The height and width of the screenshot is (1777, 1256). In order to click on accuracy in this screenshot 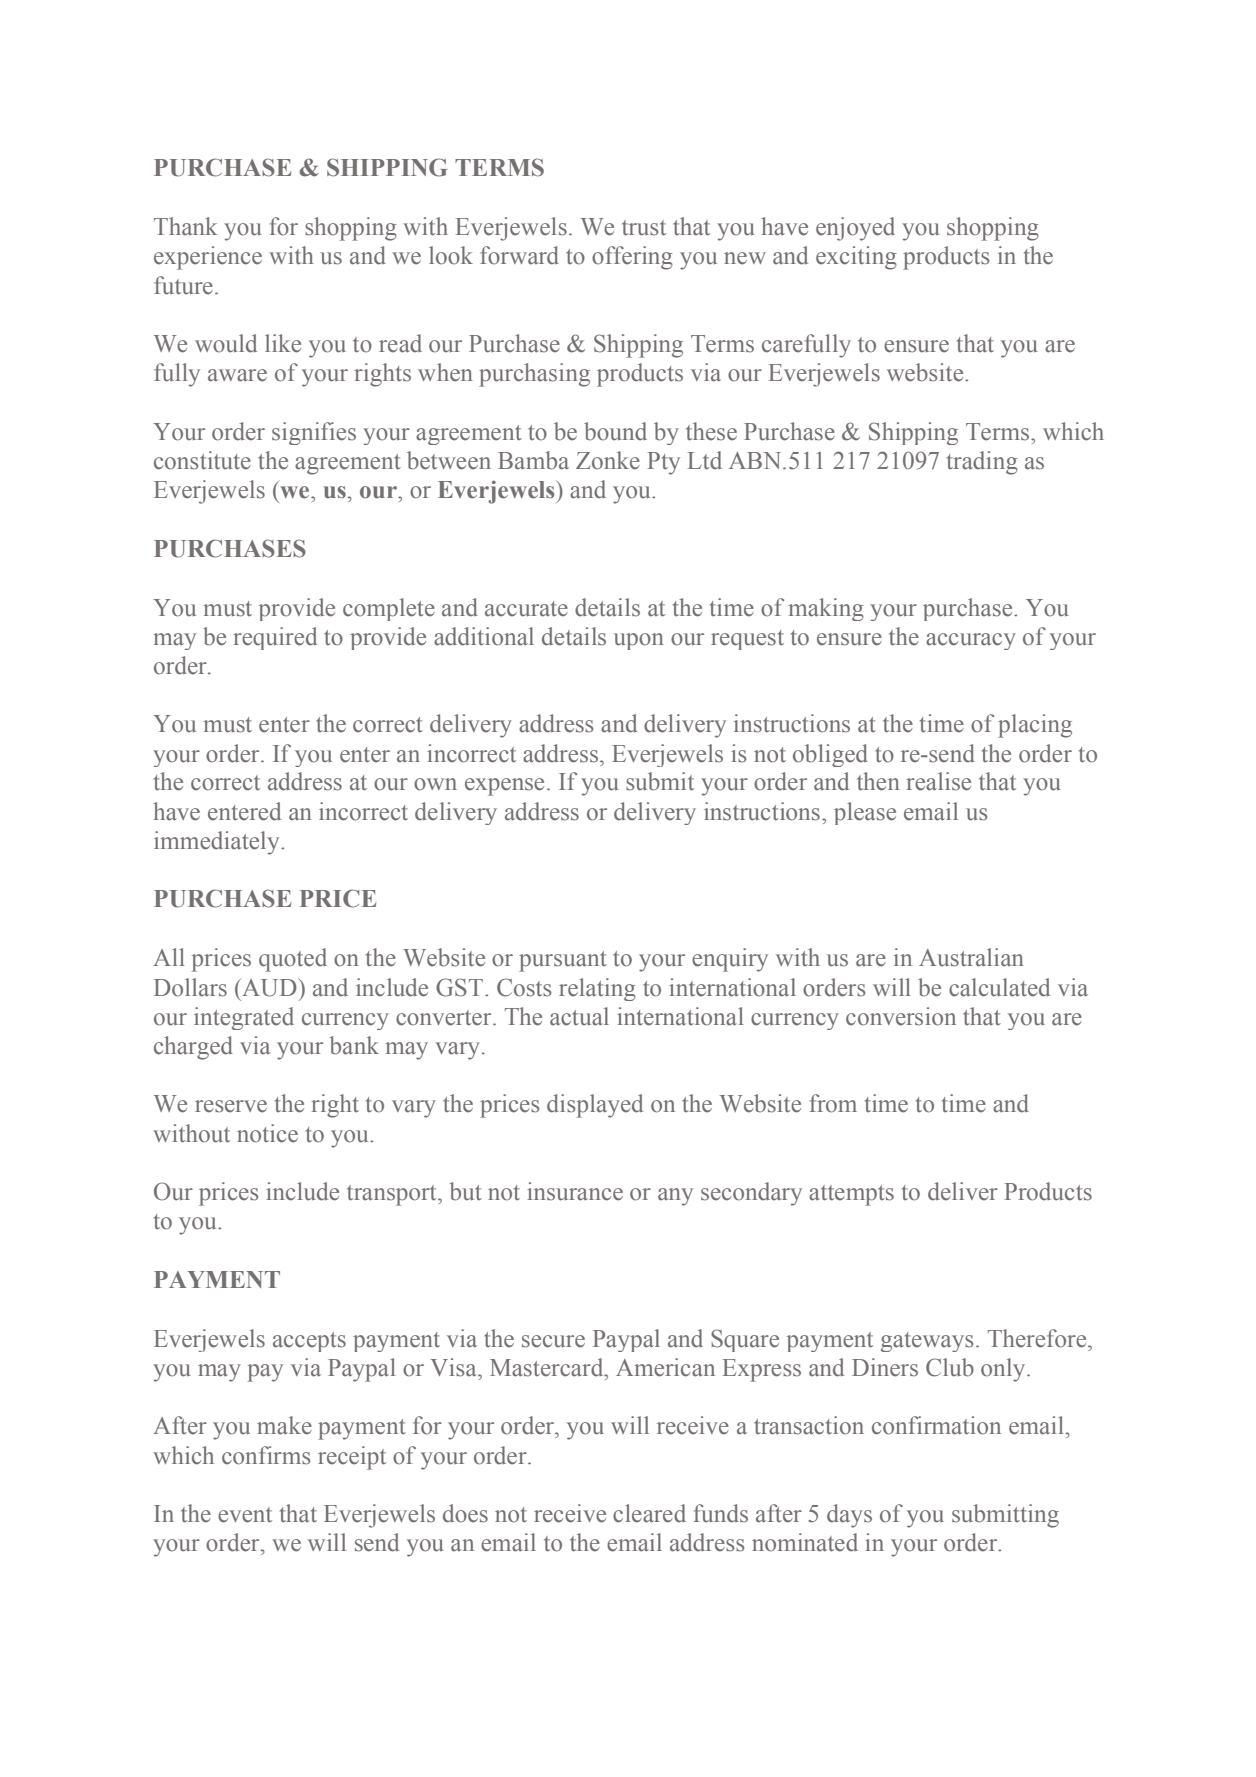, I will do `click(971, 641)`.
